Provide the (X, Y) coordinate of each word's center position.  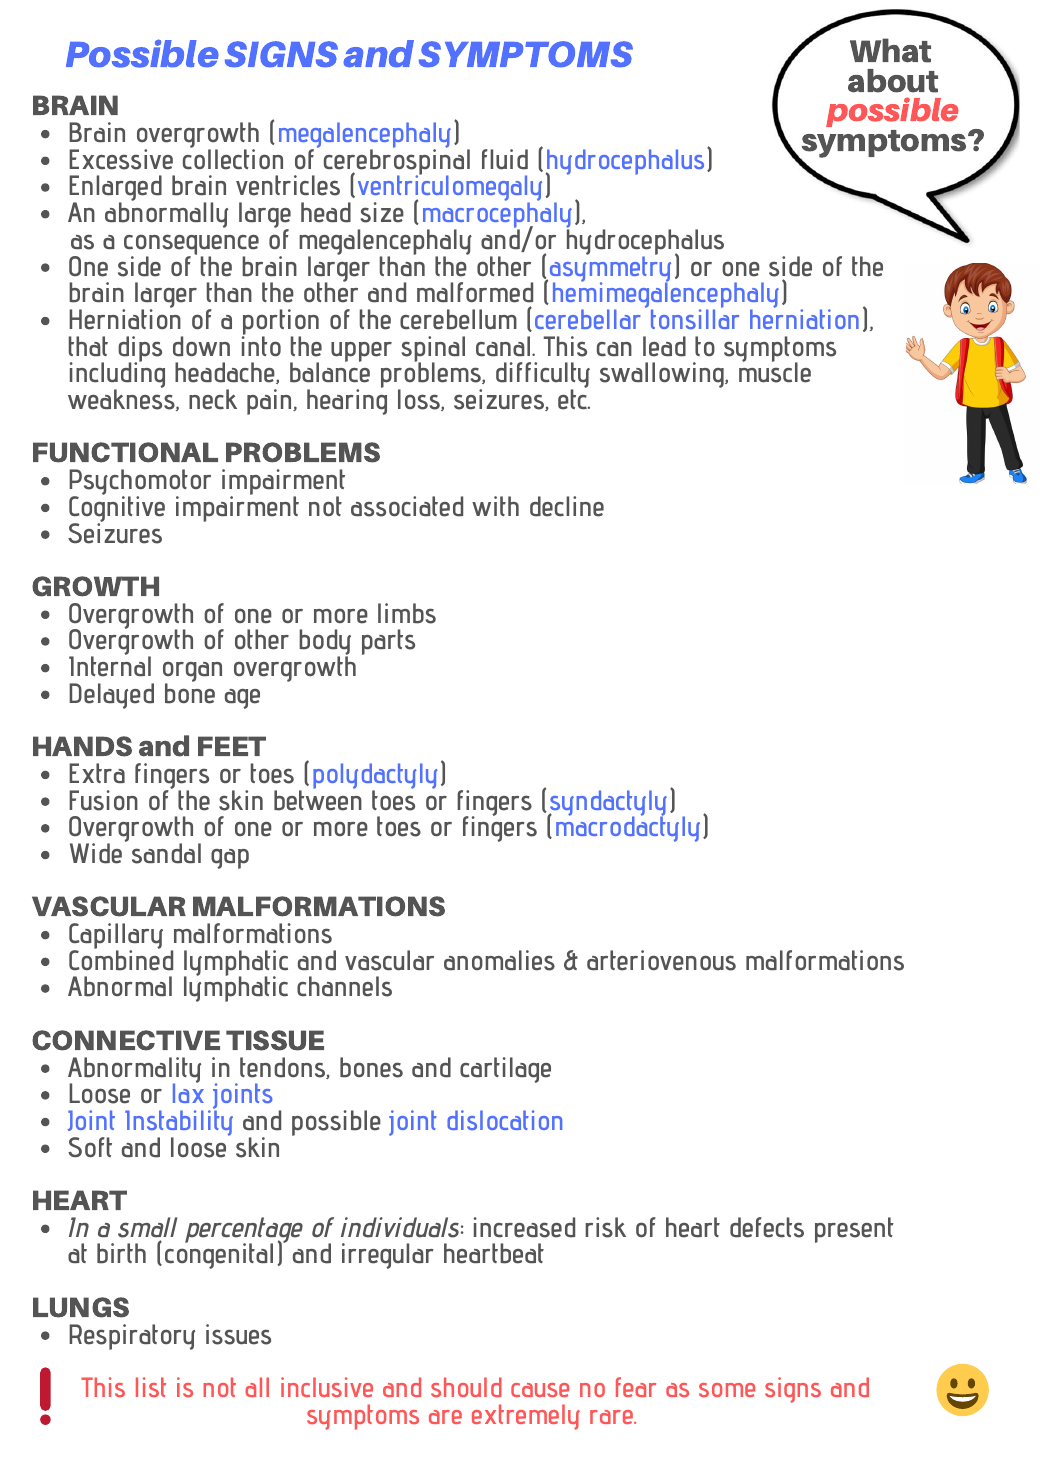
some (727, 1390)
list (151, 1387)
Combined (121, 959)
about (893, 81)
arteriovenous (661, 960)
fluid (505, 159)
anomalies (499, 960)
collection (233, 158)
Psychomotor (140, 483)
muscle (775, 372)
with (495, 506)
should (466, 1387)
